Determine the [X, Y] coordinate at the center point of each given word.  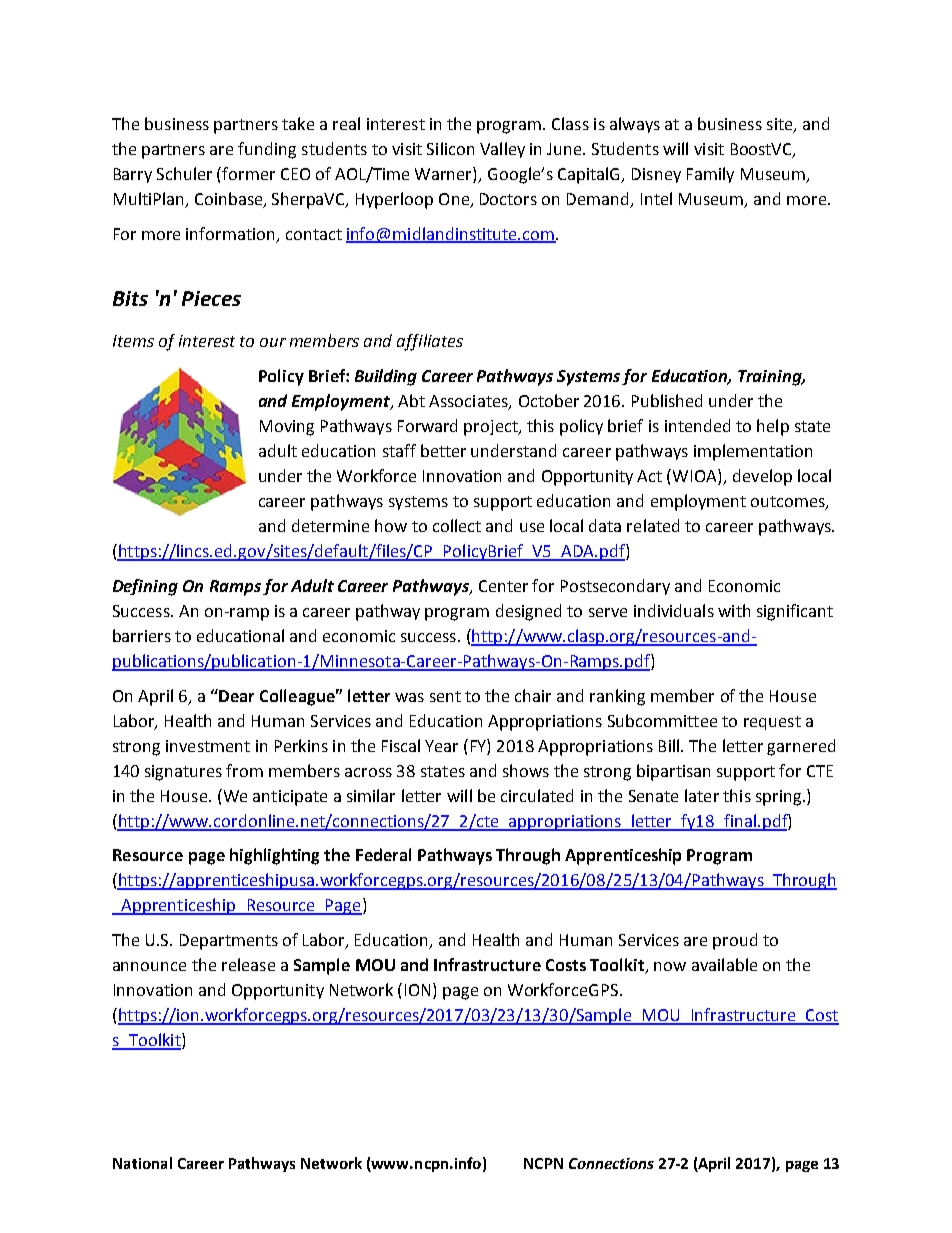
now [670, 966]
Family [710, 175]
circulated [537, 795]
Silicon [450, 148]
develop [762, 477]
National [142, 1163]
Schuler [184, 173]
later [702, 795]
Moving [287, 428]
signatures [183, 773]
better [443, 450]
